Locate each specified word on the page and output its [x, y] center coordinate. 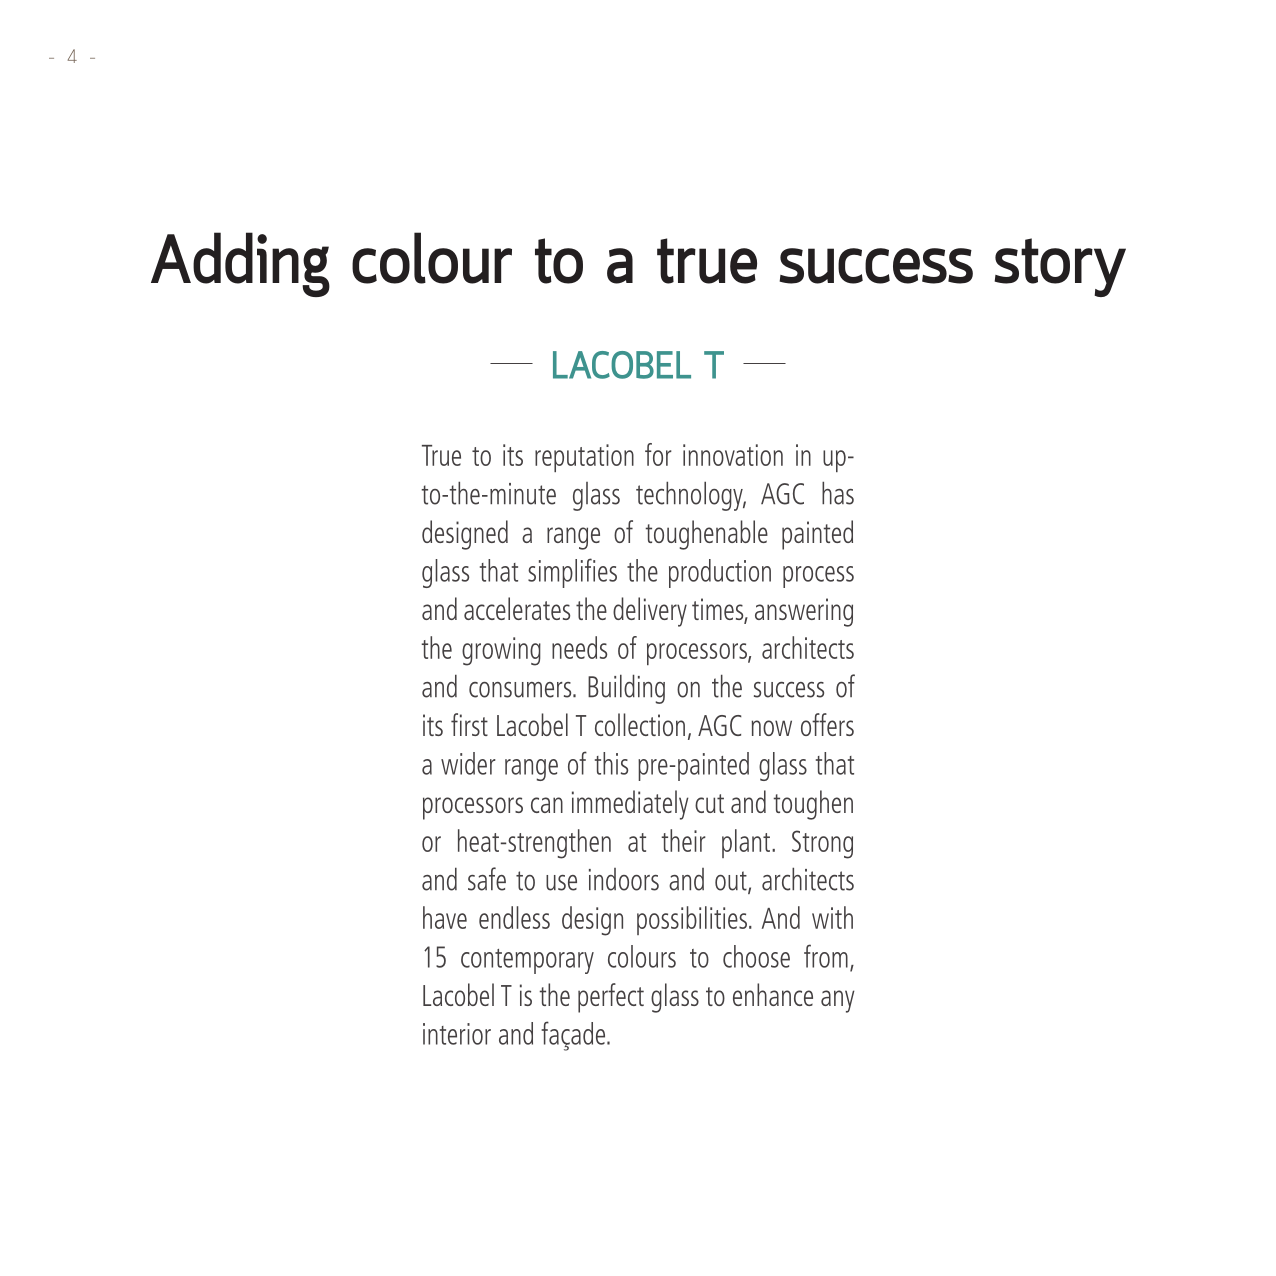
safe [487, 879]
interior [457, 1034]
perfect [611, 998]
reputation [584, 458]
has [838, 493]
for [658, 454]
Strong [822, 844]
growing [501, 651]
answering [804, 612]
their [683, 840]
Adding [240, 264]
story [1060, 267]
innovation [733, 455]
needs [579, 647]
